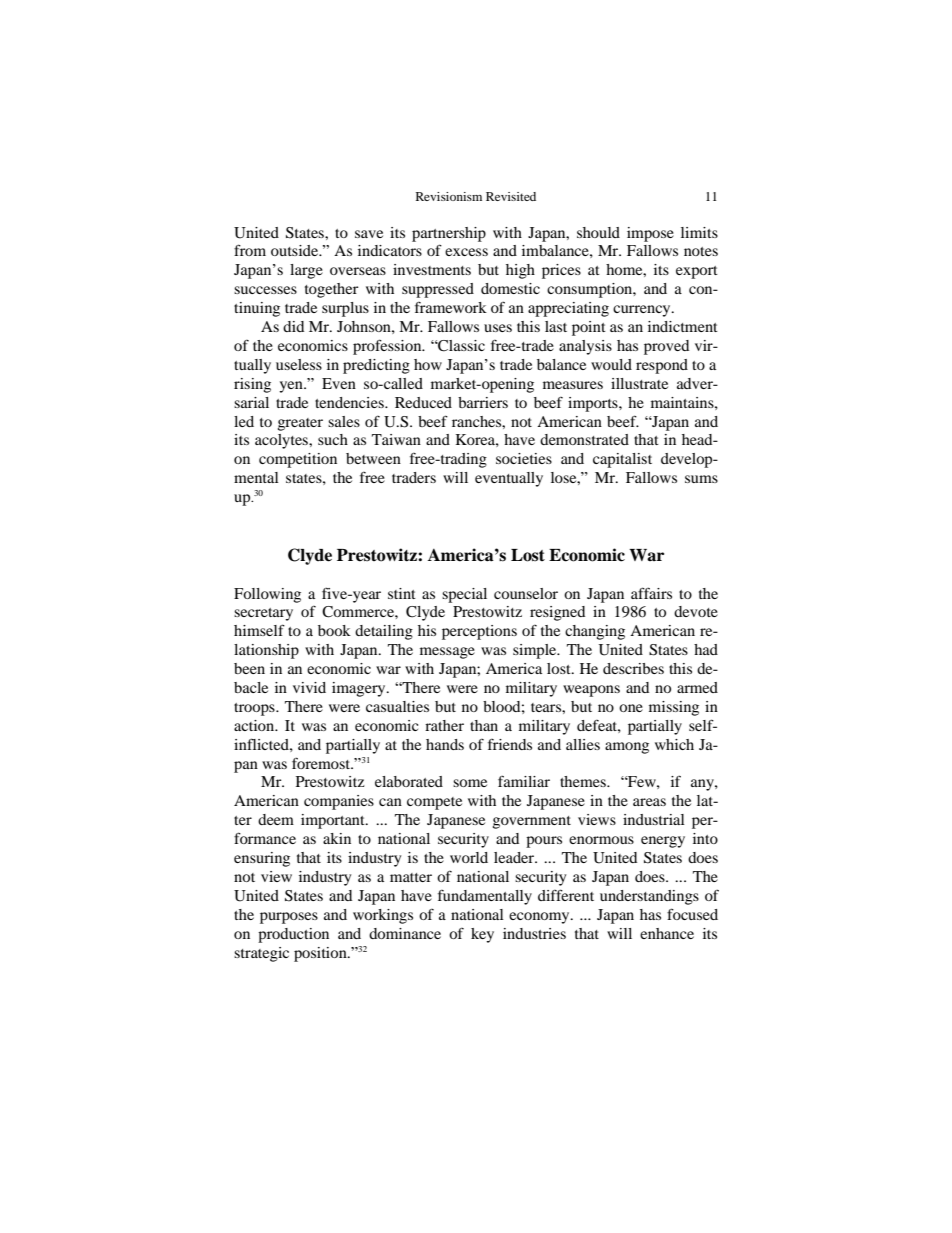 The width and height of the document is (952, 1233). I want to click on production, so click(293, 935).
